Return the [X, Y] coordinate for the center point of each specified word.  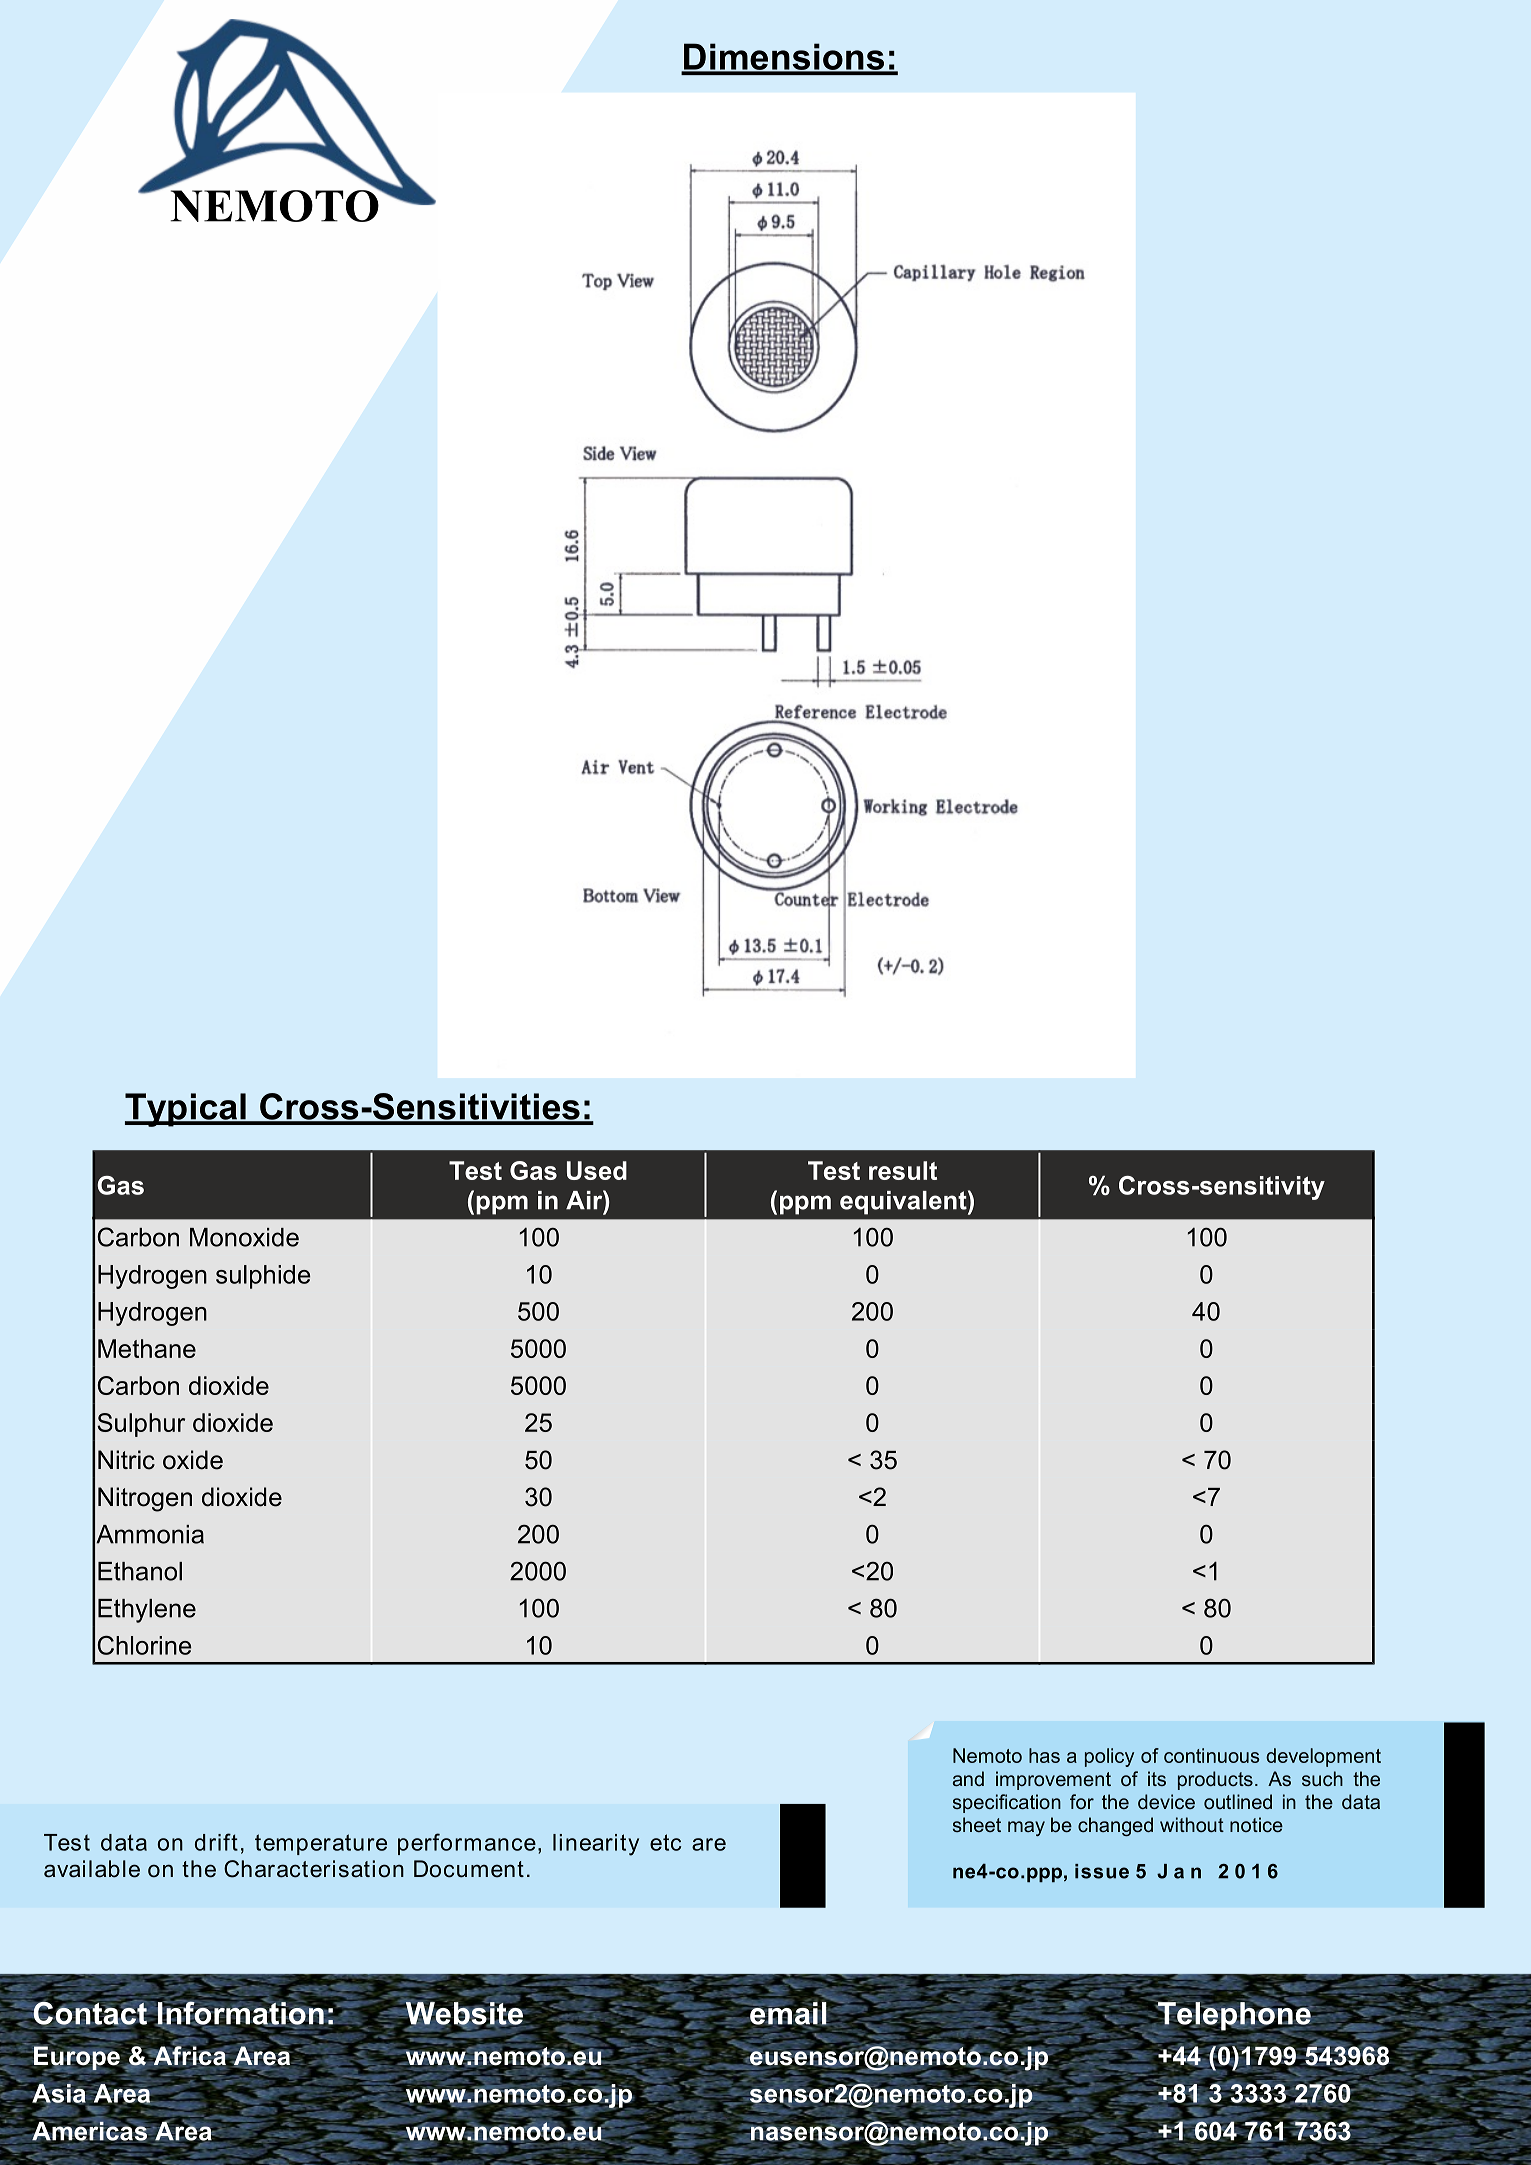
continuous [1212, 1755]
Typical [186, 1110]
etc [665, 1842]
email [788, 2012]
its [1157, 1778]
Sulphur [141, 1425]
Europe [76, 2058]
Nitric [126, 1460]
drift [216, 1842]
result [903, 1170]
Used [597, 1170]
